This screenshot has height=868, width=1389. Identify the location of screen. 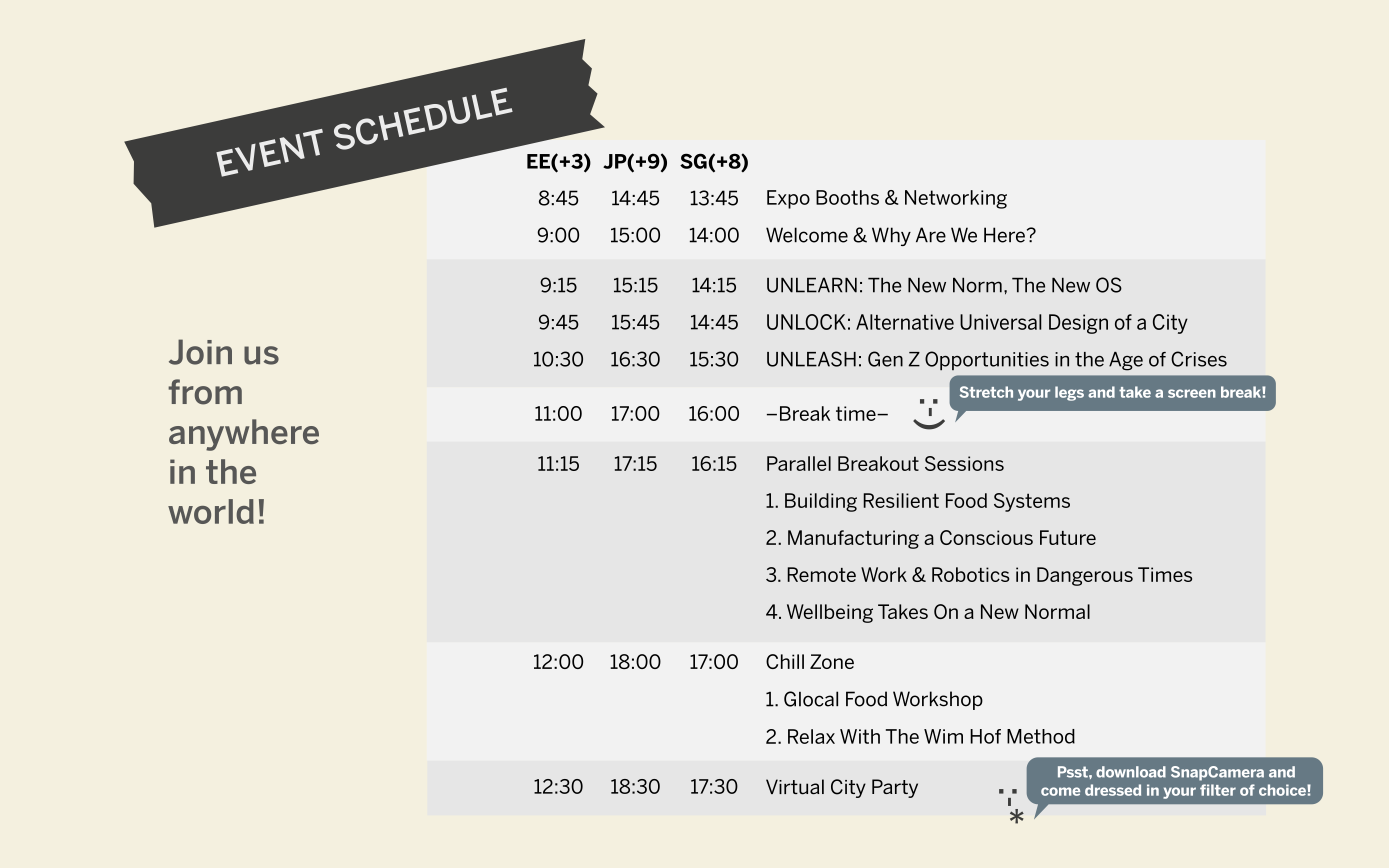
(1192, 393).
